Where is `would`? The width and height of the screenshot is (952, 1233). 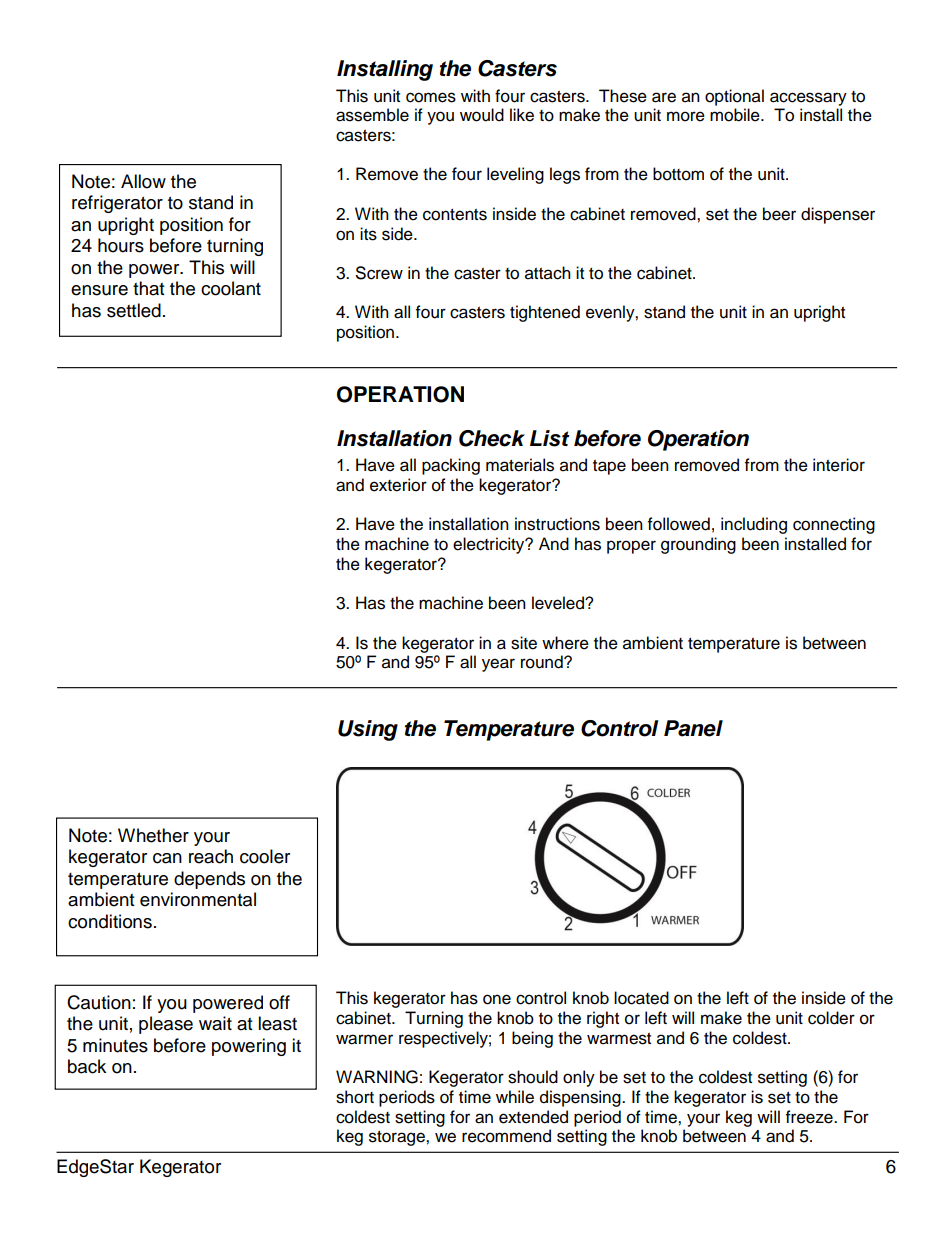
would is located at coordinates (482, 115).
